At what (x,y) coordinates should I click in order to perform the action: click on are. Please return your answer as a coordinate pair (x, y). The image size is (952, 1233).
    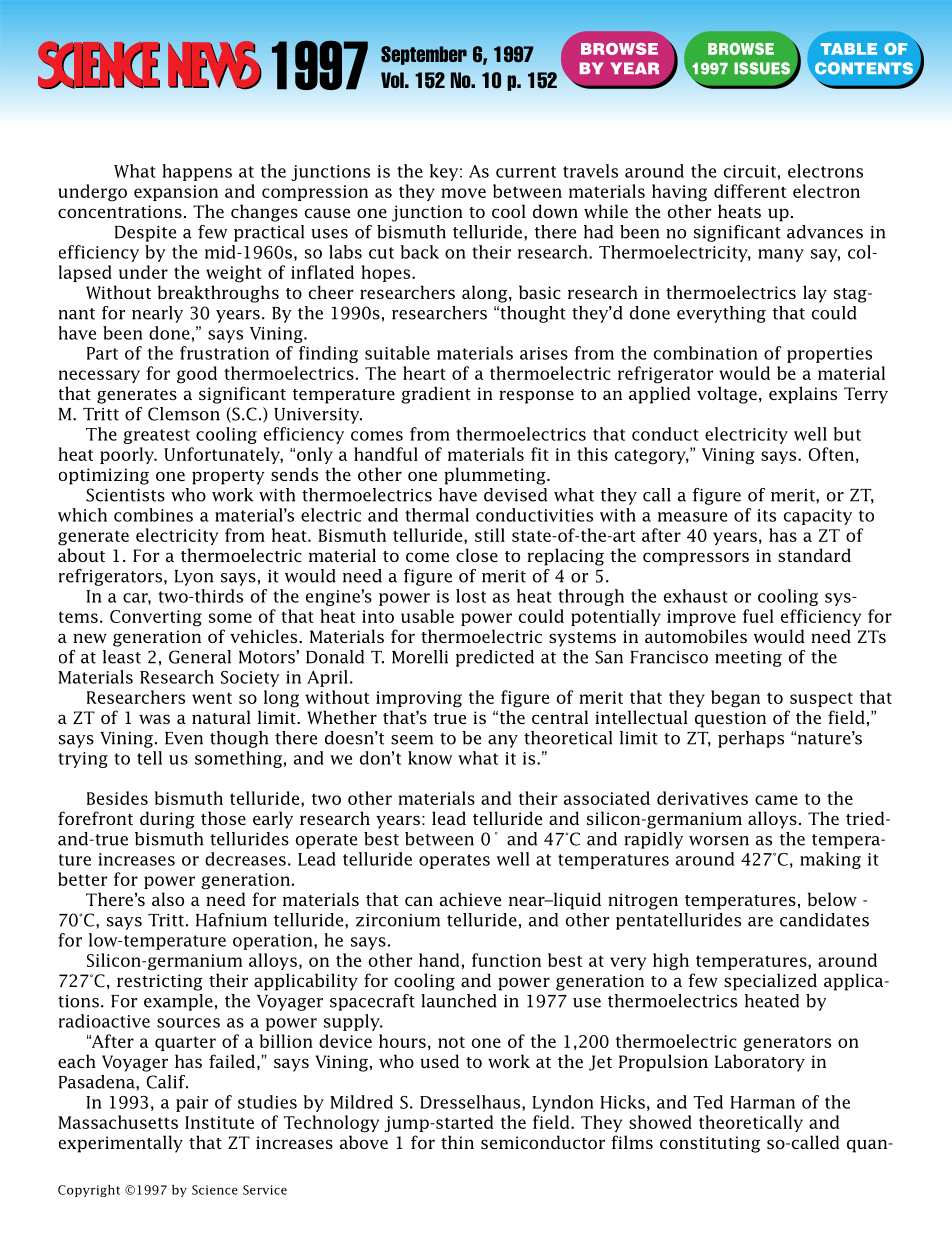
    Looking at the image, I should click on (760, 922).
